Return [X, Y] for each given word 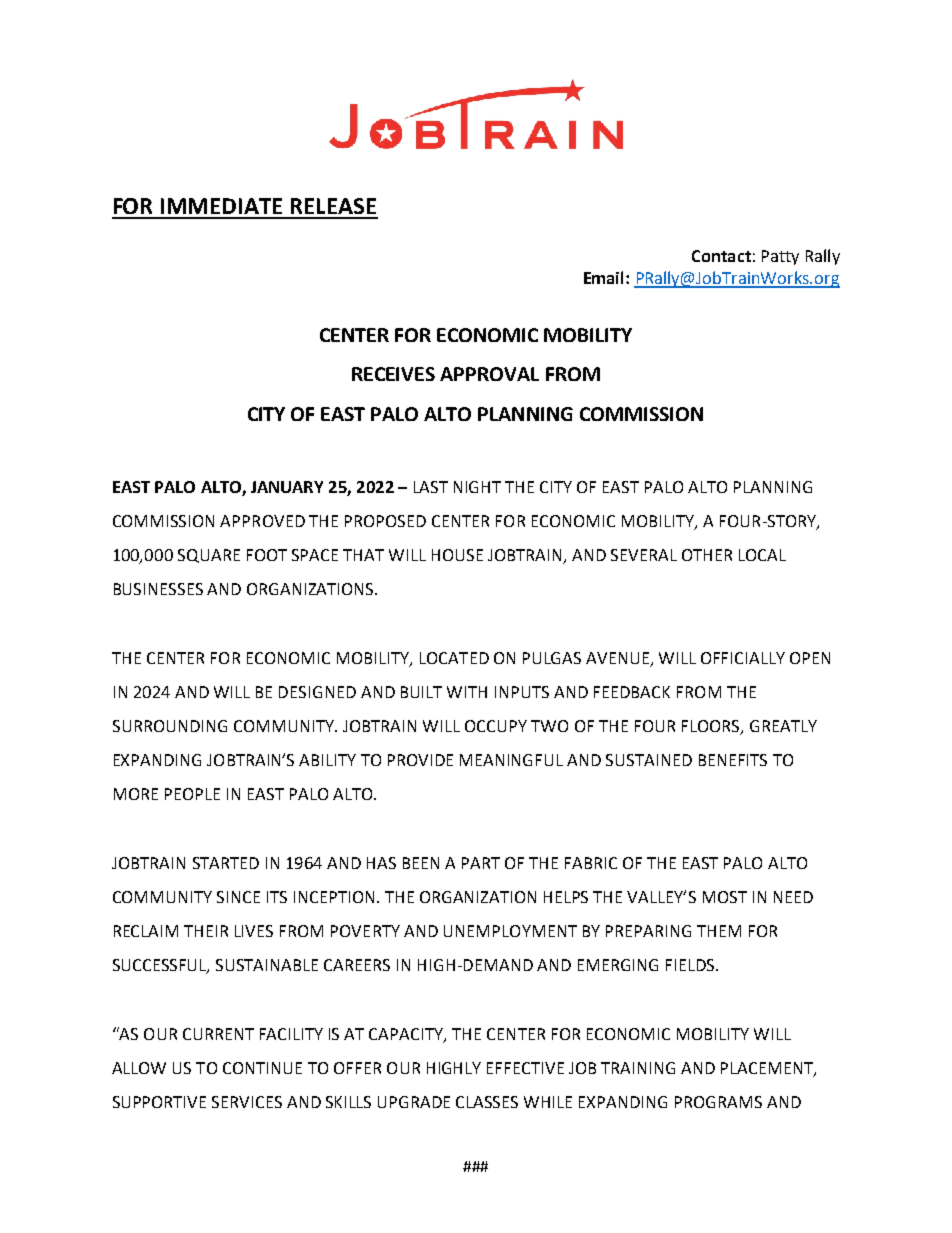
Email [605, 277]
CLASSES [487, 1102]
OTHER [707, 555]
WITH [467, 692]
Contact [721, 256]
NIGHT [477, 487]
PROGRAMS [718, 1102]
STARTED [226, 863]
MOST [725, 897]
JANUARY [287, 487]
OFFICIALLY [743, 658]
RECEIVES [393, 374]
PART [481, 863]
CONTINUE [262, 1068]
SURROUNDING [170, 726]
